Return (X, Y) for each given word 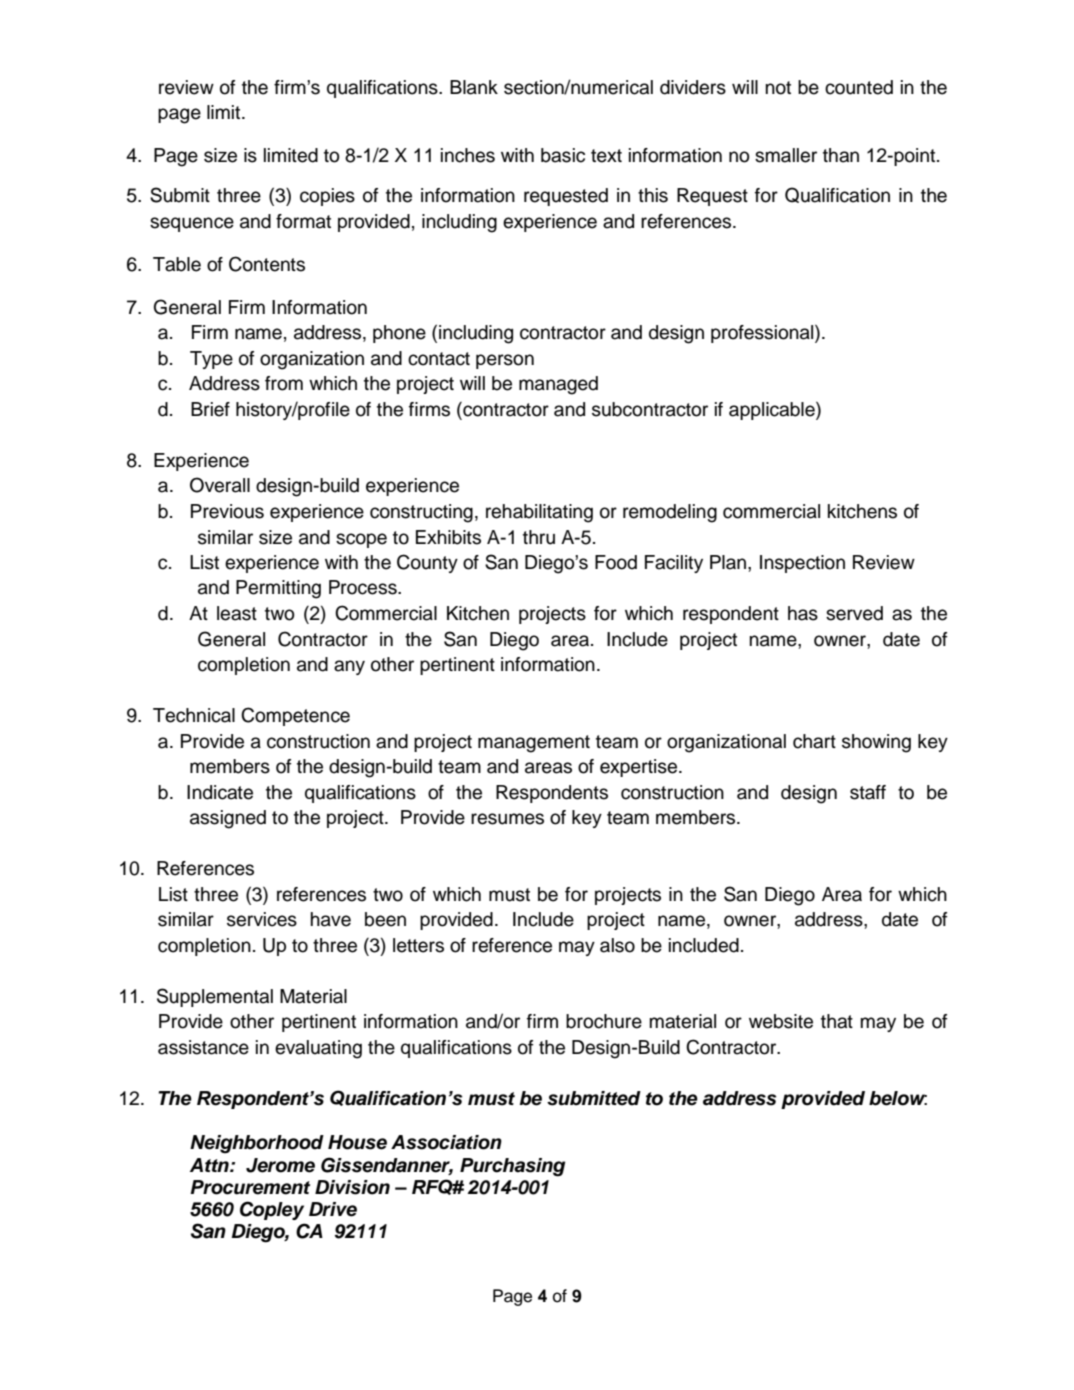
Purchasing (512, 1167)
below (898, 1098)
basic (563, 155)
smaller (786, 155)
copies (327, 197)
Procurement (250, 1187)
